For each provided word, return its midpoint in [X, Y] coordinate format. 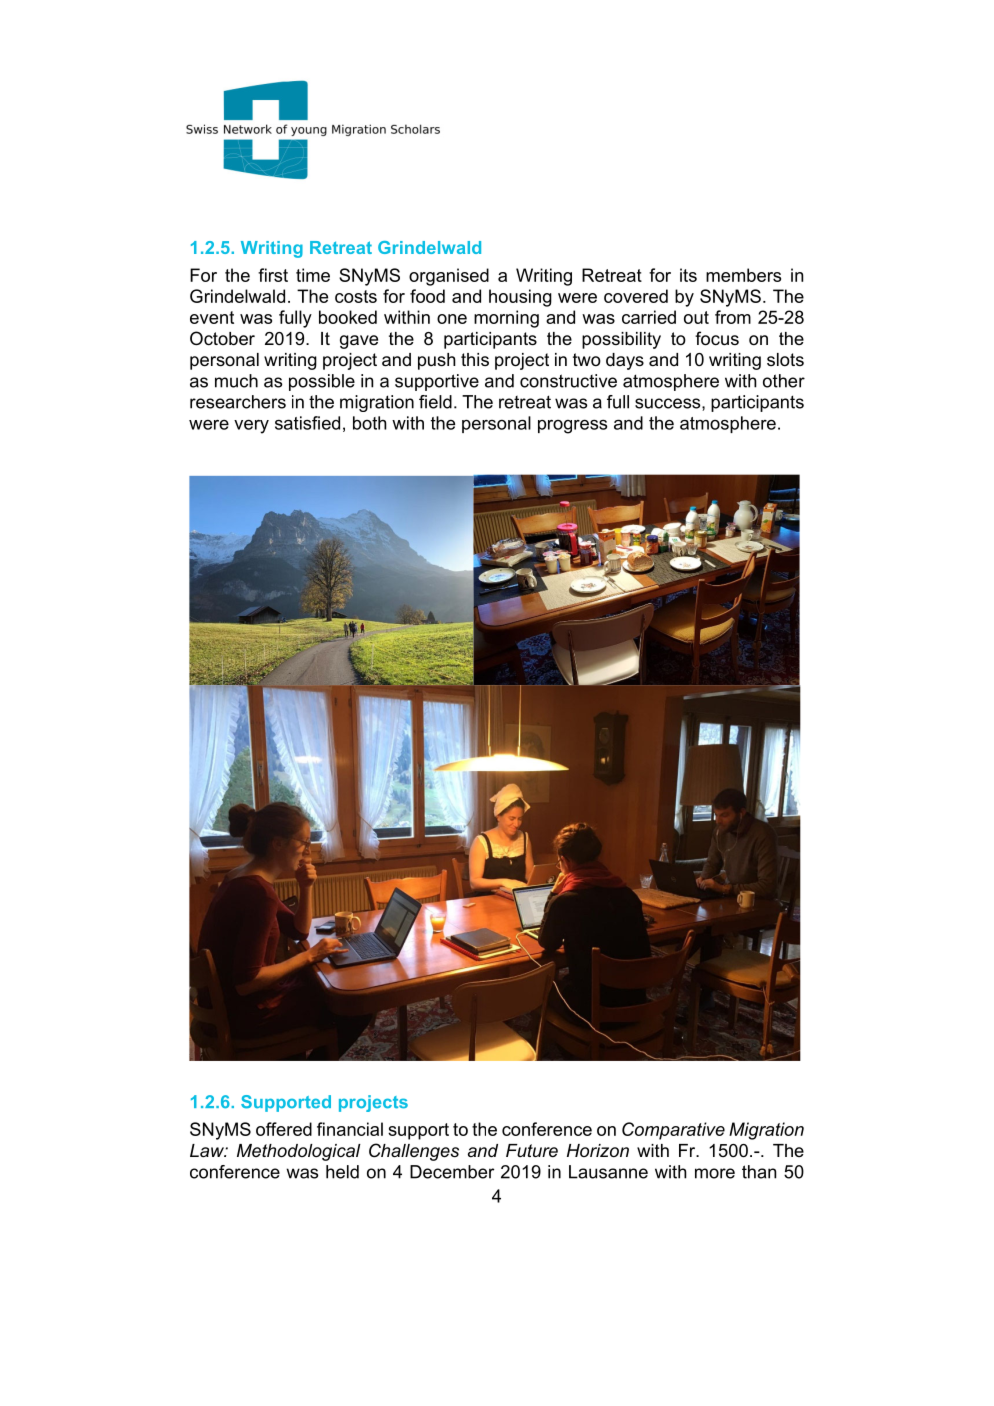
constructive [568, 381]
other [784, 381]
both [370, 423]
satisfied [307, 423]
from [733, 317]
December [452, 1172]
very [251, 426]
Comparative [673, 1131]
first [273, 275]
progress [572, 426]
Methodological [299, 1152]
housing [520, 298]
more [715, 1173]
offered [284, 1129]
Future [532, 1150]
